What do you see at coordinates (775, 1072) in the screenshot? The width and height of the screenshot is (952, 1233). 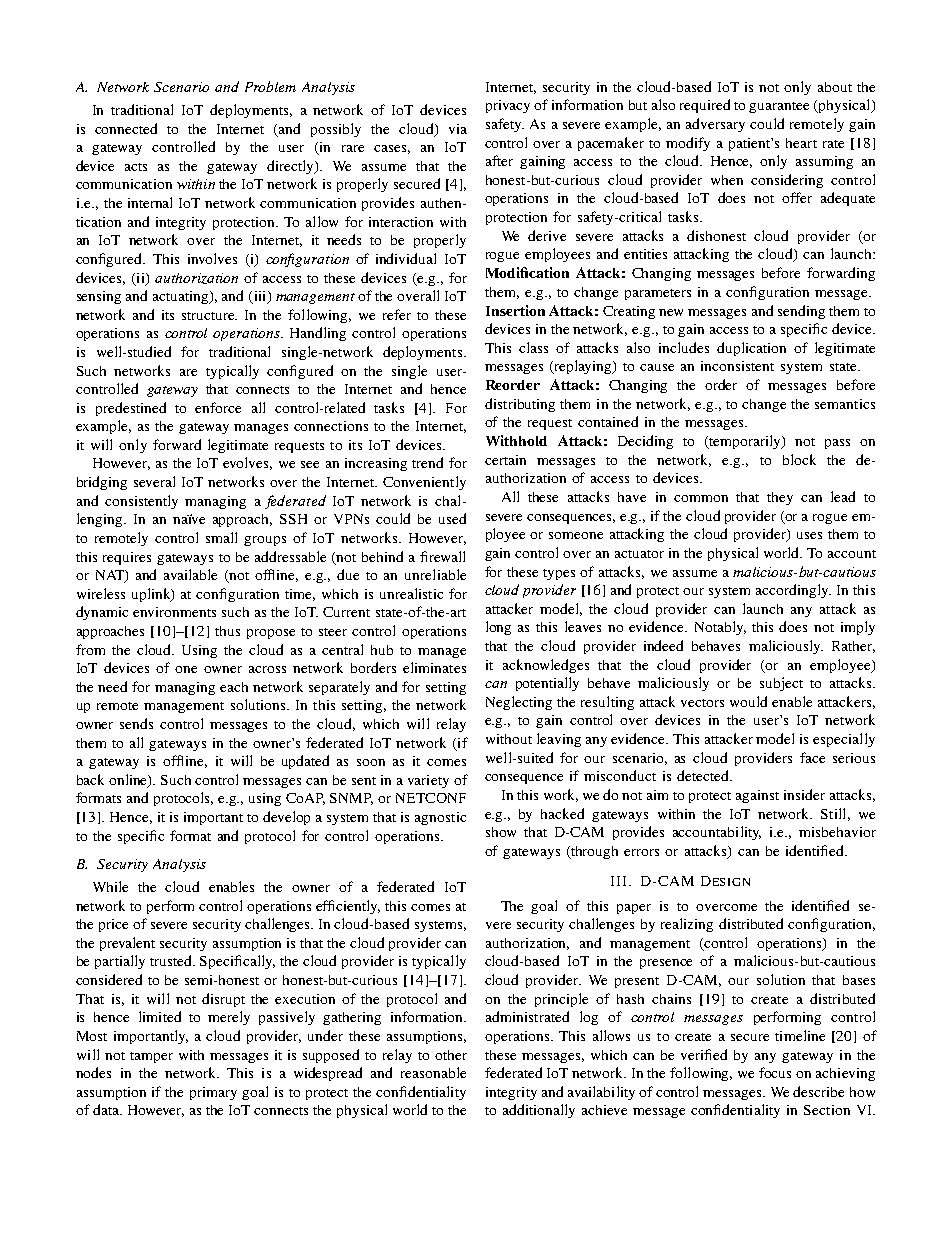 I see `focus` at bounding box center [775, 1072].
